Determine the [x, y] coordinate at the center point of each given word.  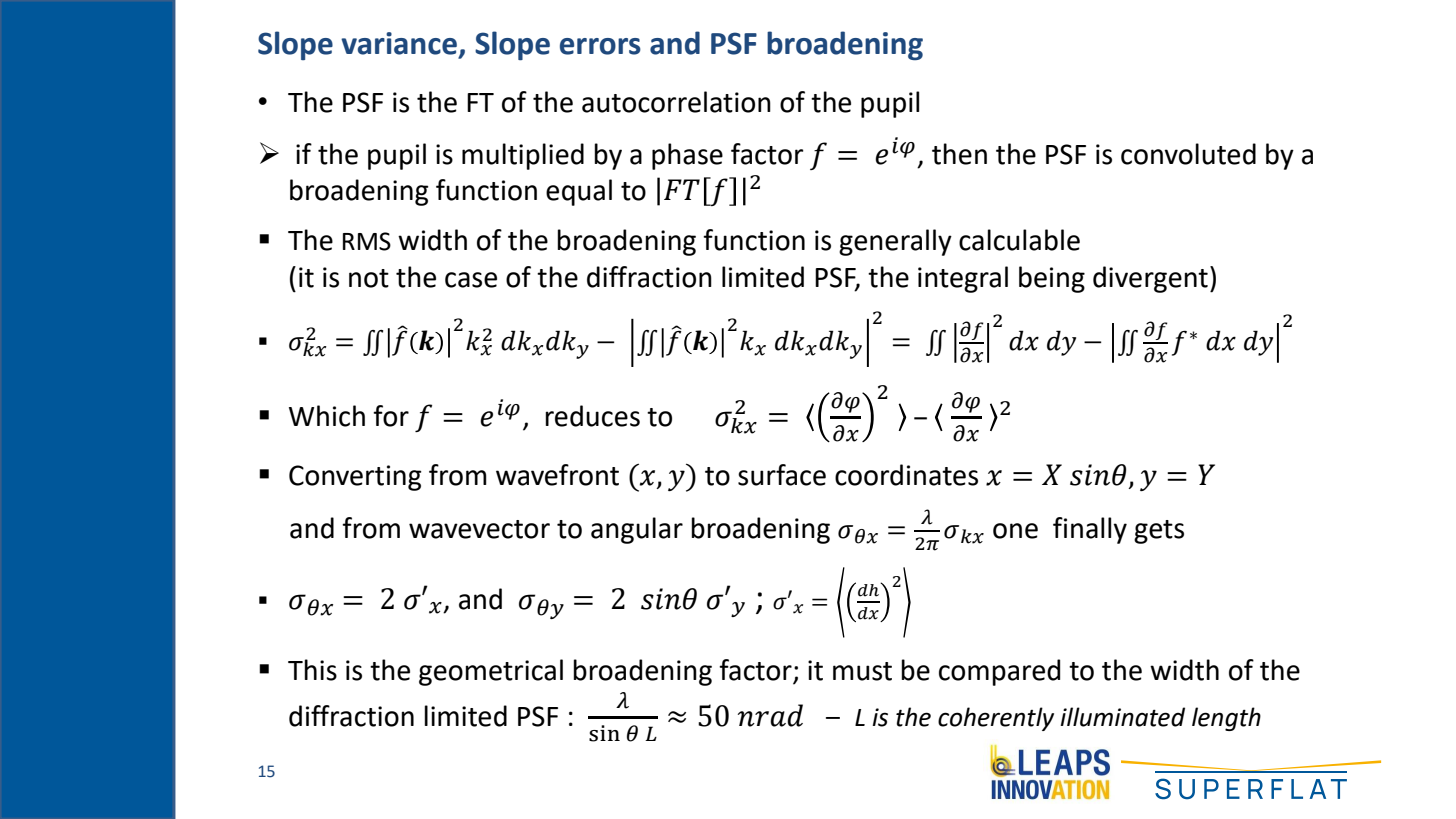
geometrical [491, 672]
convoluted [1188, 154]
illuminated [1122, 717]
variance [399, 43]
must [862, 671]
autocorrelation [676, 102]
